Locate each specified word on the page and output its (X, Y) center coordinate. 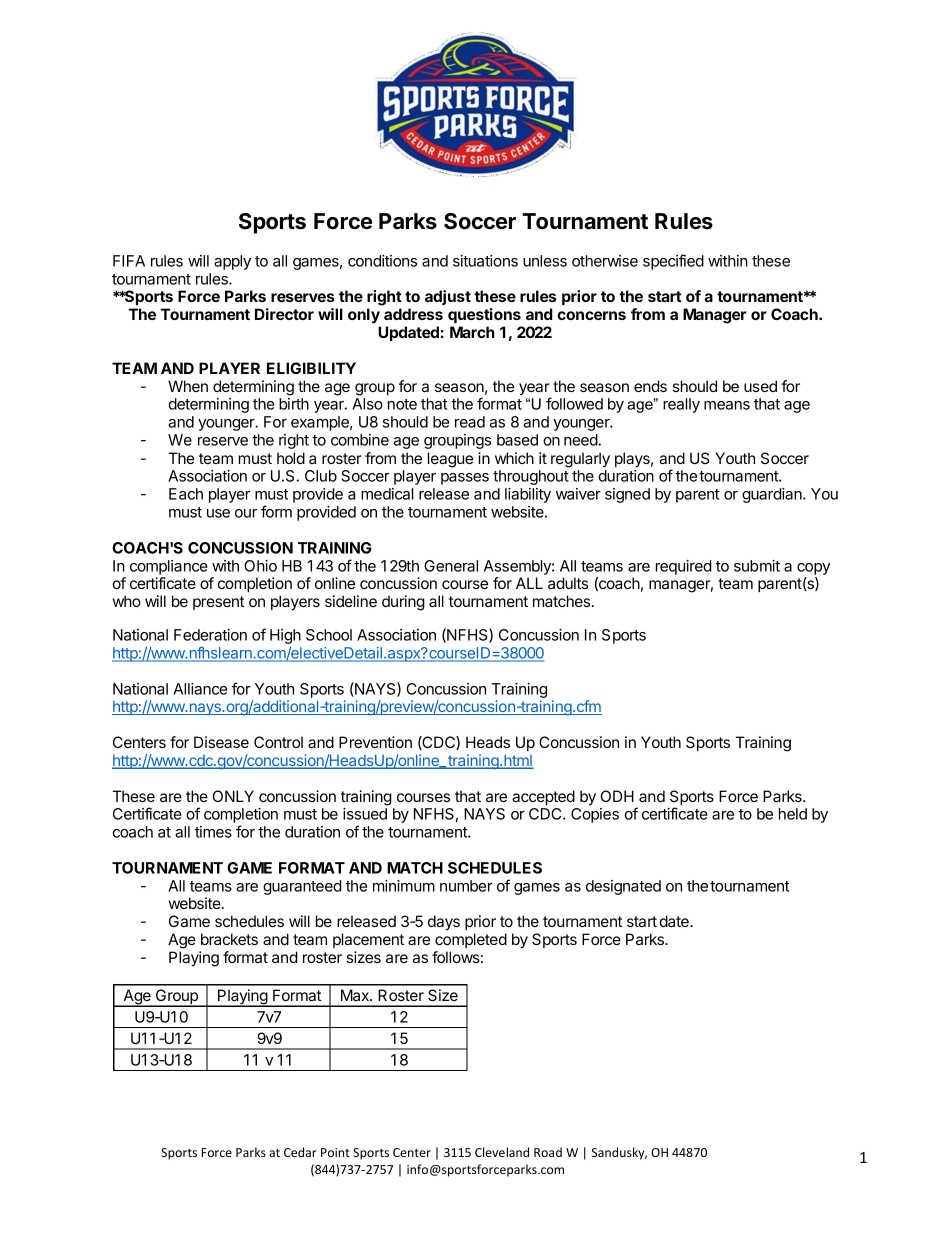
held (793, 814)
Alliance (200, 689)
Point (335, 1152)
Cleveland (502, 1152)
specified (673, 262)
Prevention (375, 742)
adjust (448, 297)
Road (548, 1152)
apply (232, 262)
